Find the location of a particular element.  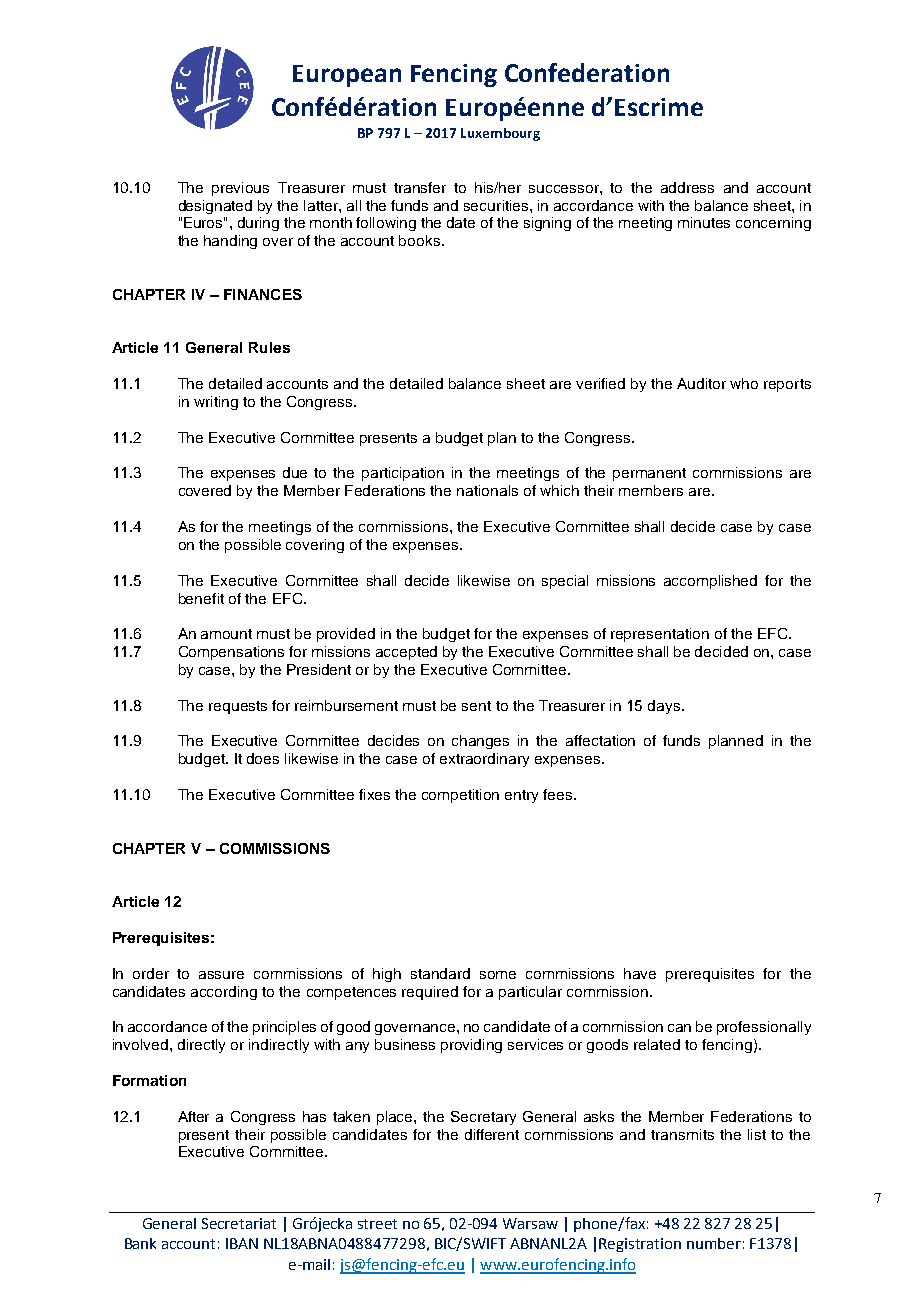

Secretariat is located at coordinates (239, 1223).
